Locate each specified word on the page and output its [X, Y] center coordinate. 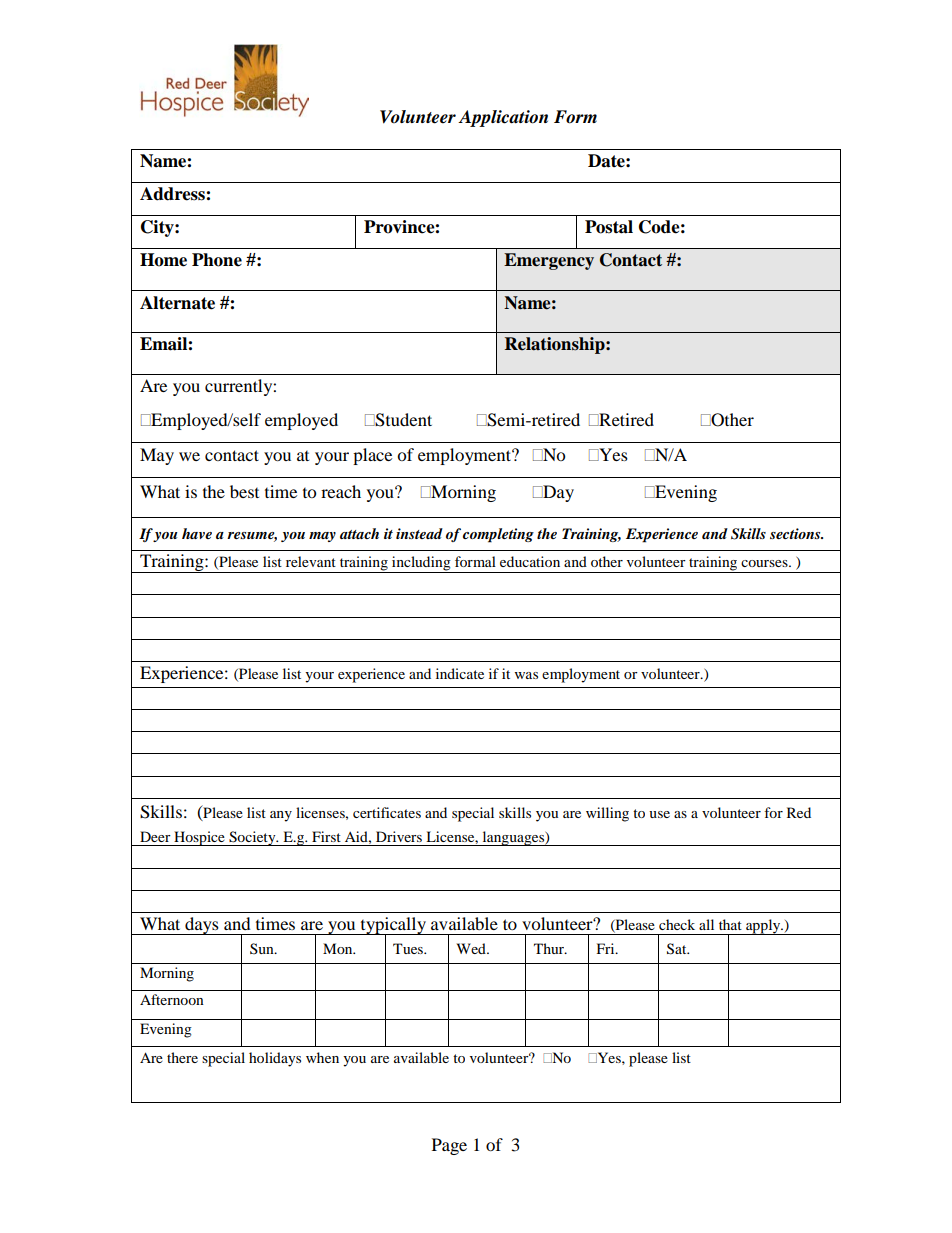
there [182, 1057]
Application [503, 118]
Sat [678, 949]
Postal [609, 227]
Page [449, 1146]
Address [173, 194]
